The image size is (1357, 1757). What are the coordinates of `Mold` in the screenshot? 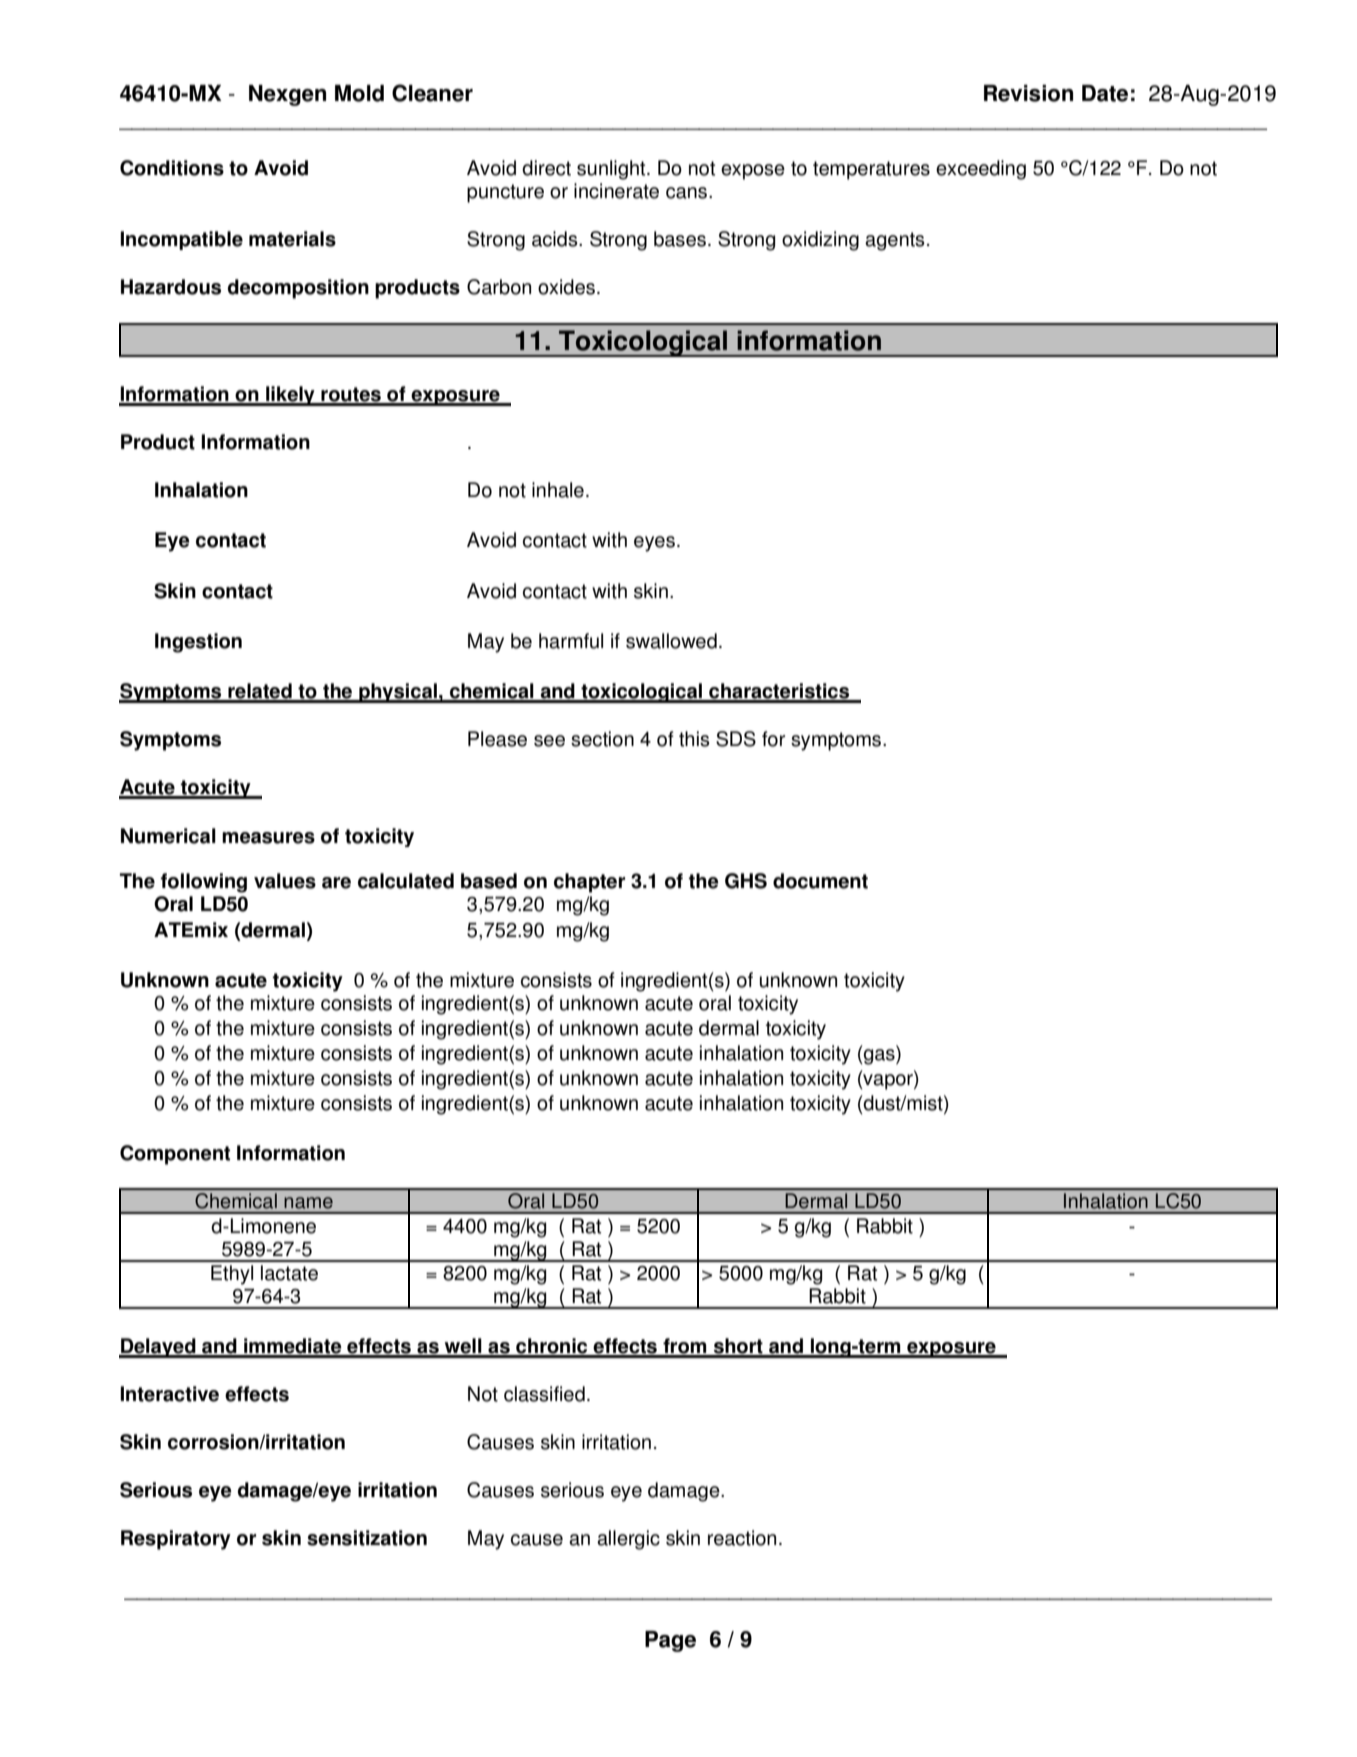 It's located at (359, 93).
